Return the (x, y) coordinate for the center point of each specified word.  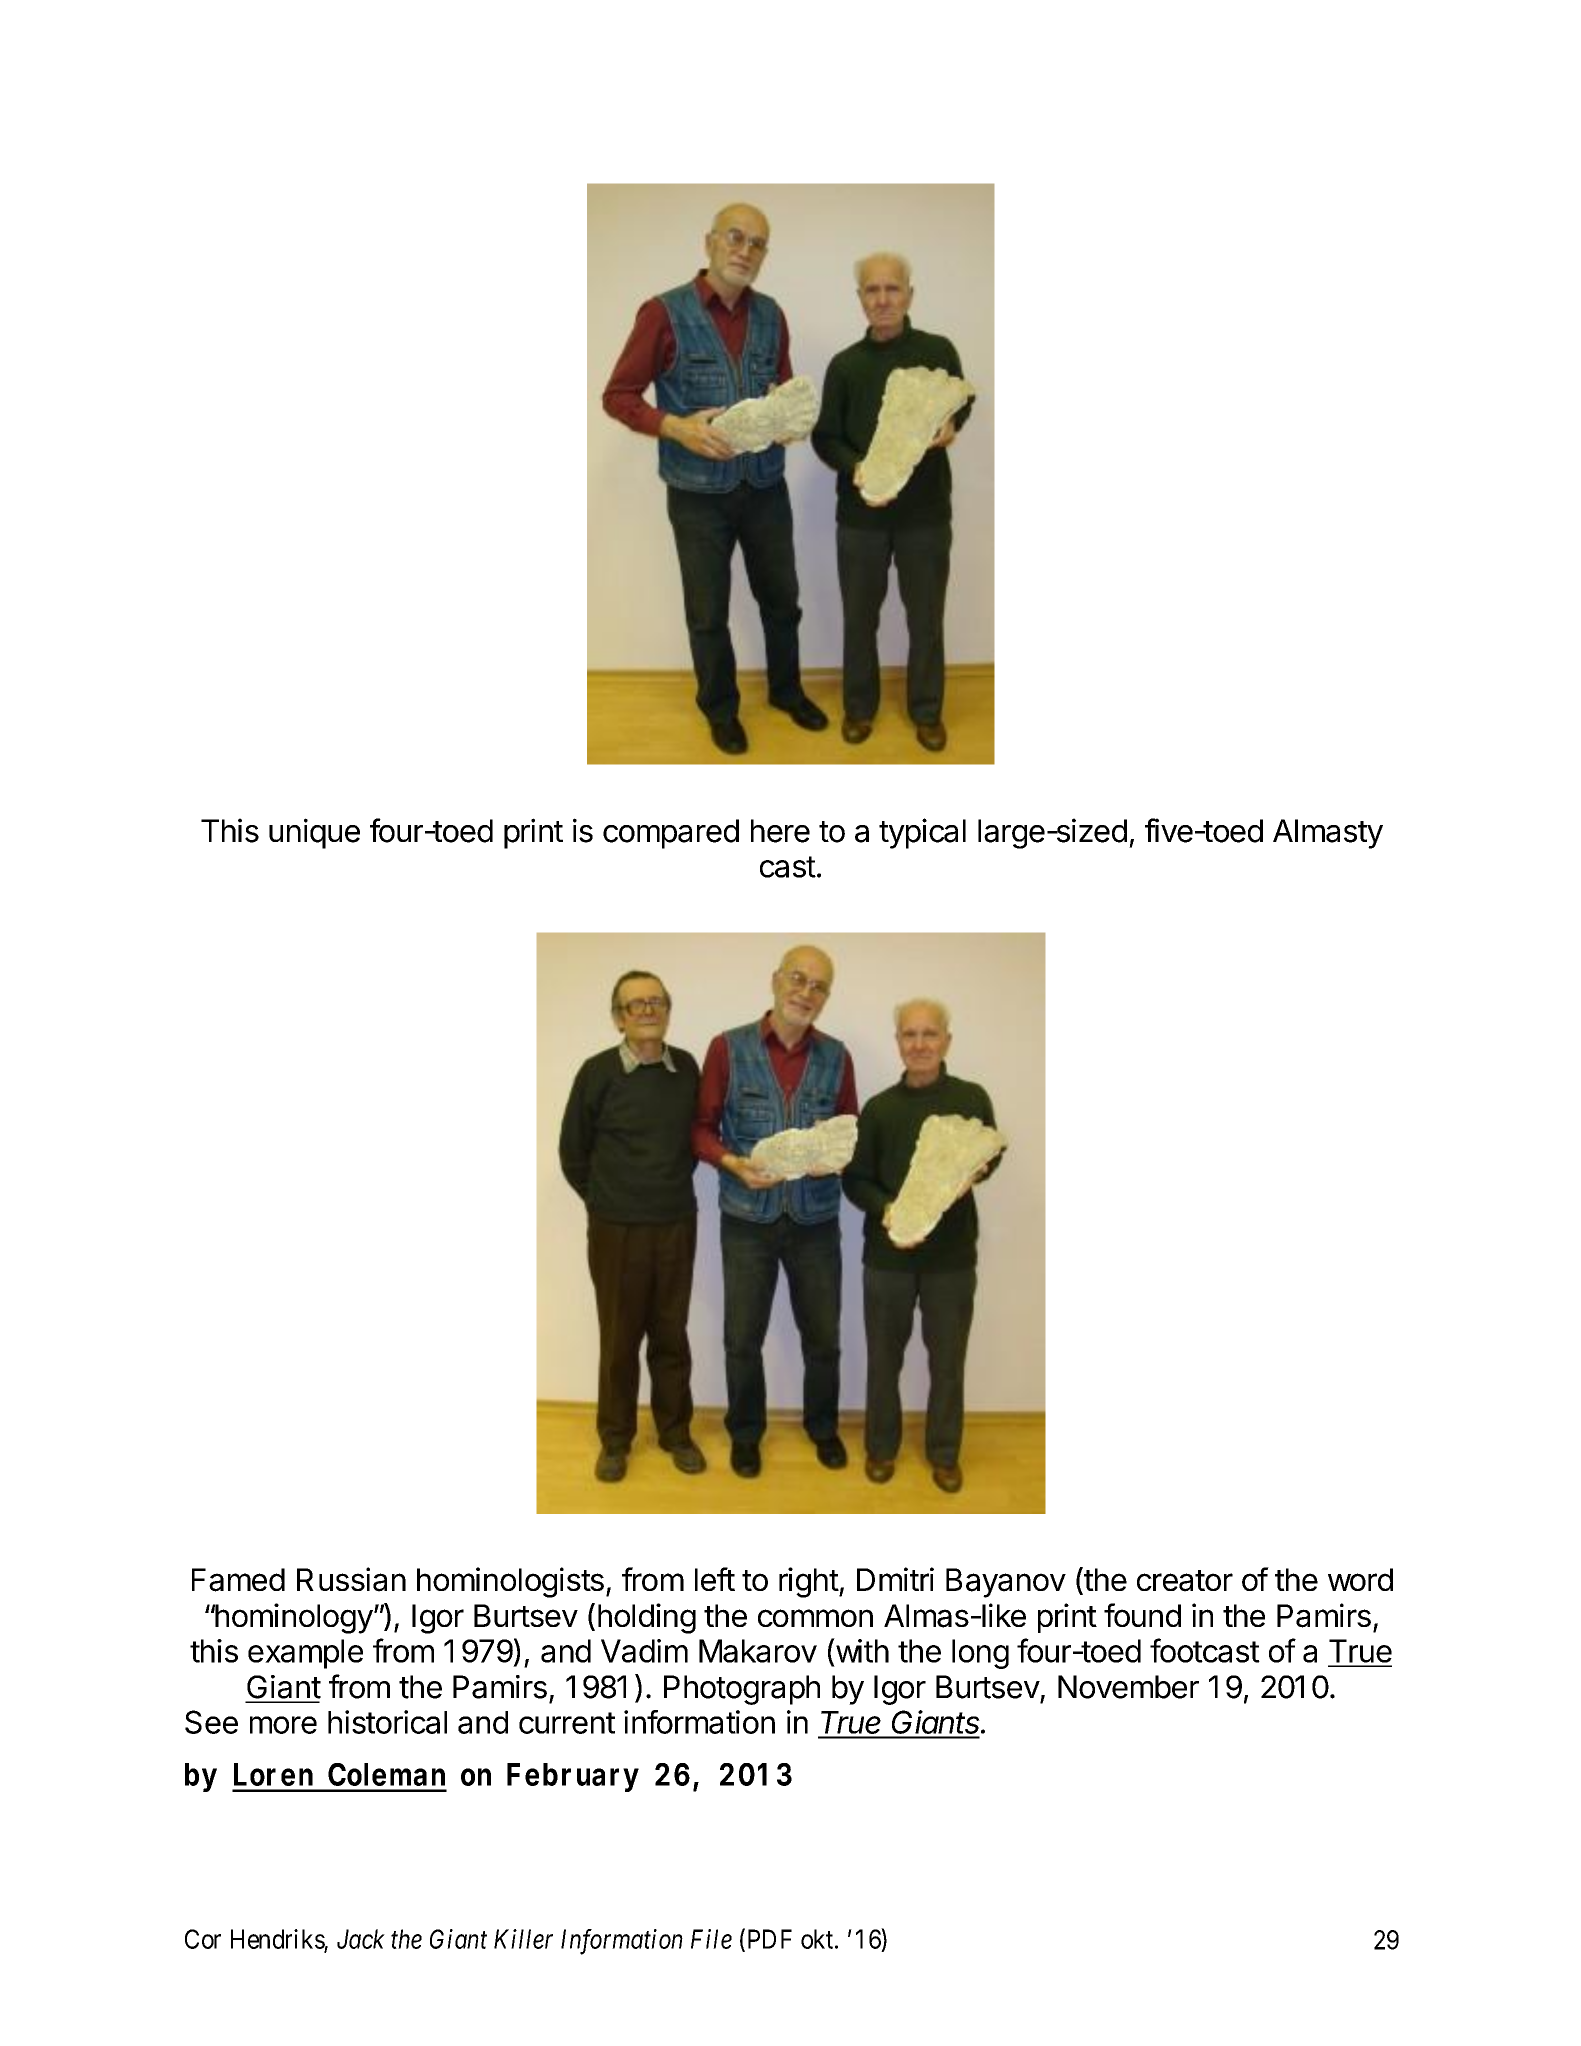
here (780, 831)
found (1142, 1615)
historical (387, 1722)
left (715, 1579)
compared (671, 834)
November (1128, 1687)
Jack (361, 1939)
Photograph (742, 1690)
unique (314, 833)
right (809, 1582)
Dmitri (895, 1579)
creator (1185, 1581)
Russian (351, 1579)
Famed (238, 1580)
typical (922, 833)
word (1360, 1579)
